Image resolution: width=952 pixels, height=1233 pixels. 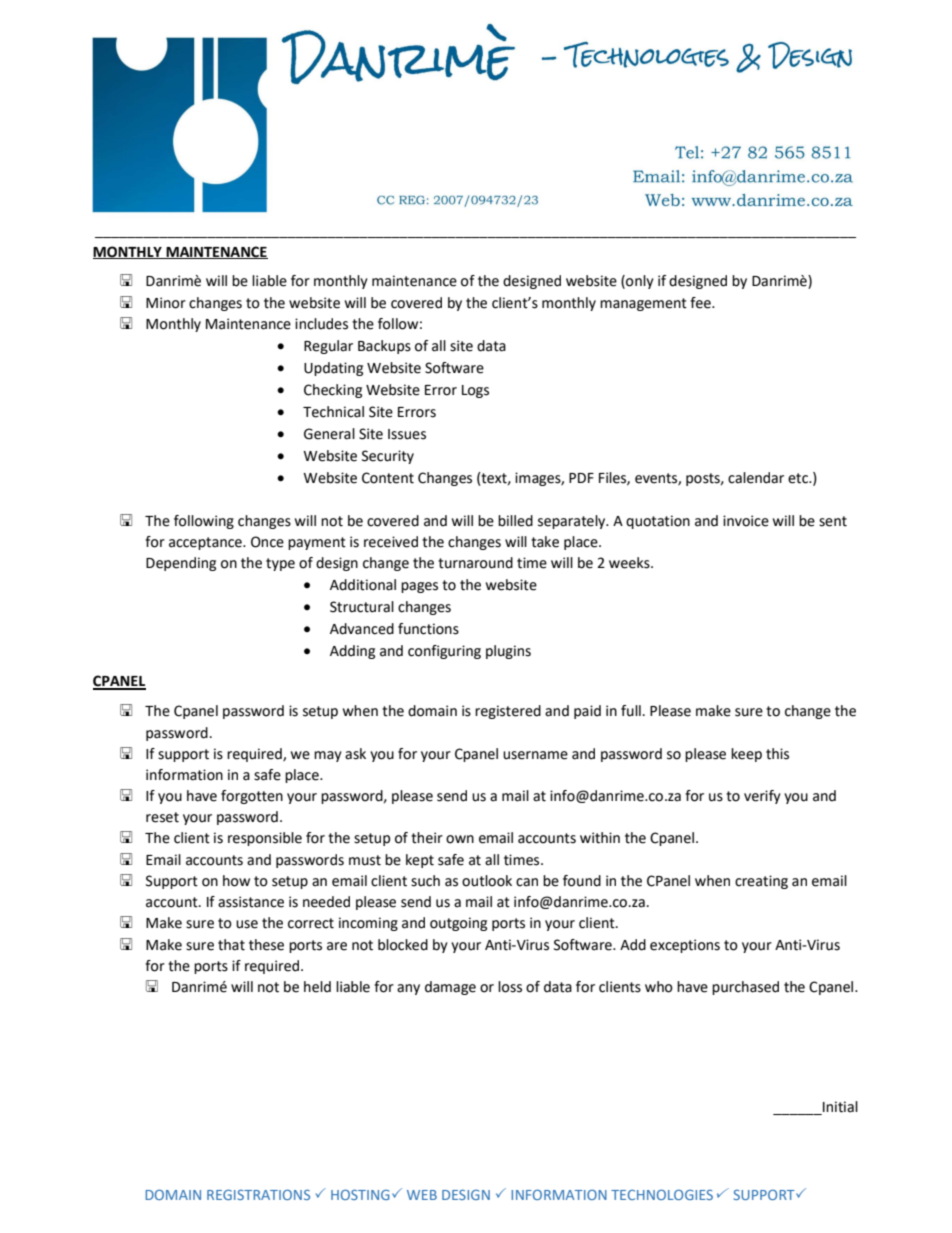 I want to click on loss, so click(x=510, y=987).
